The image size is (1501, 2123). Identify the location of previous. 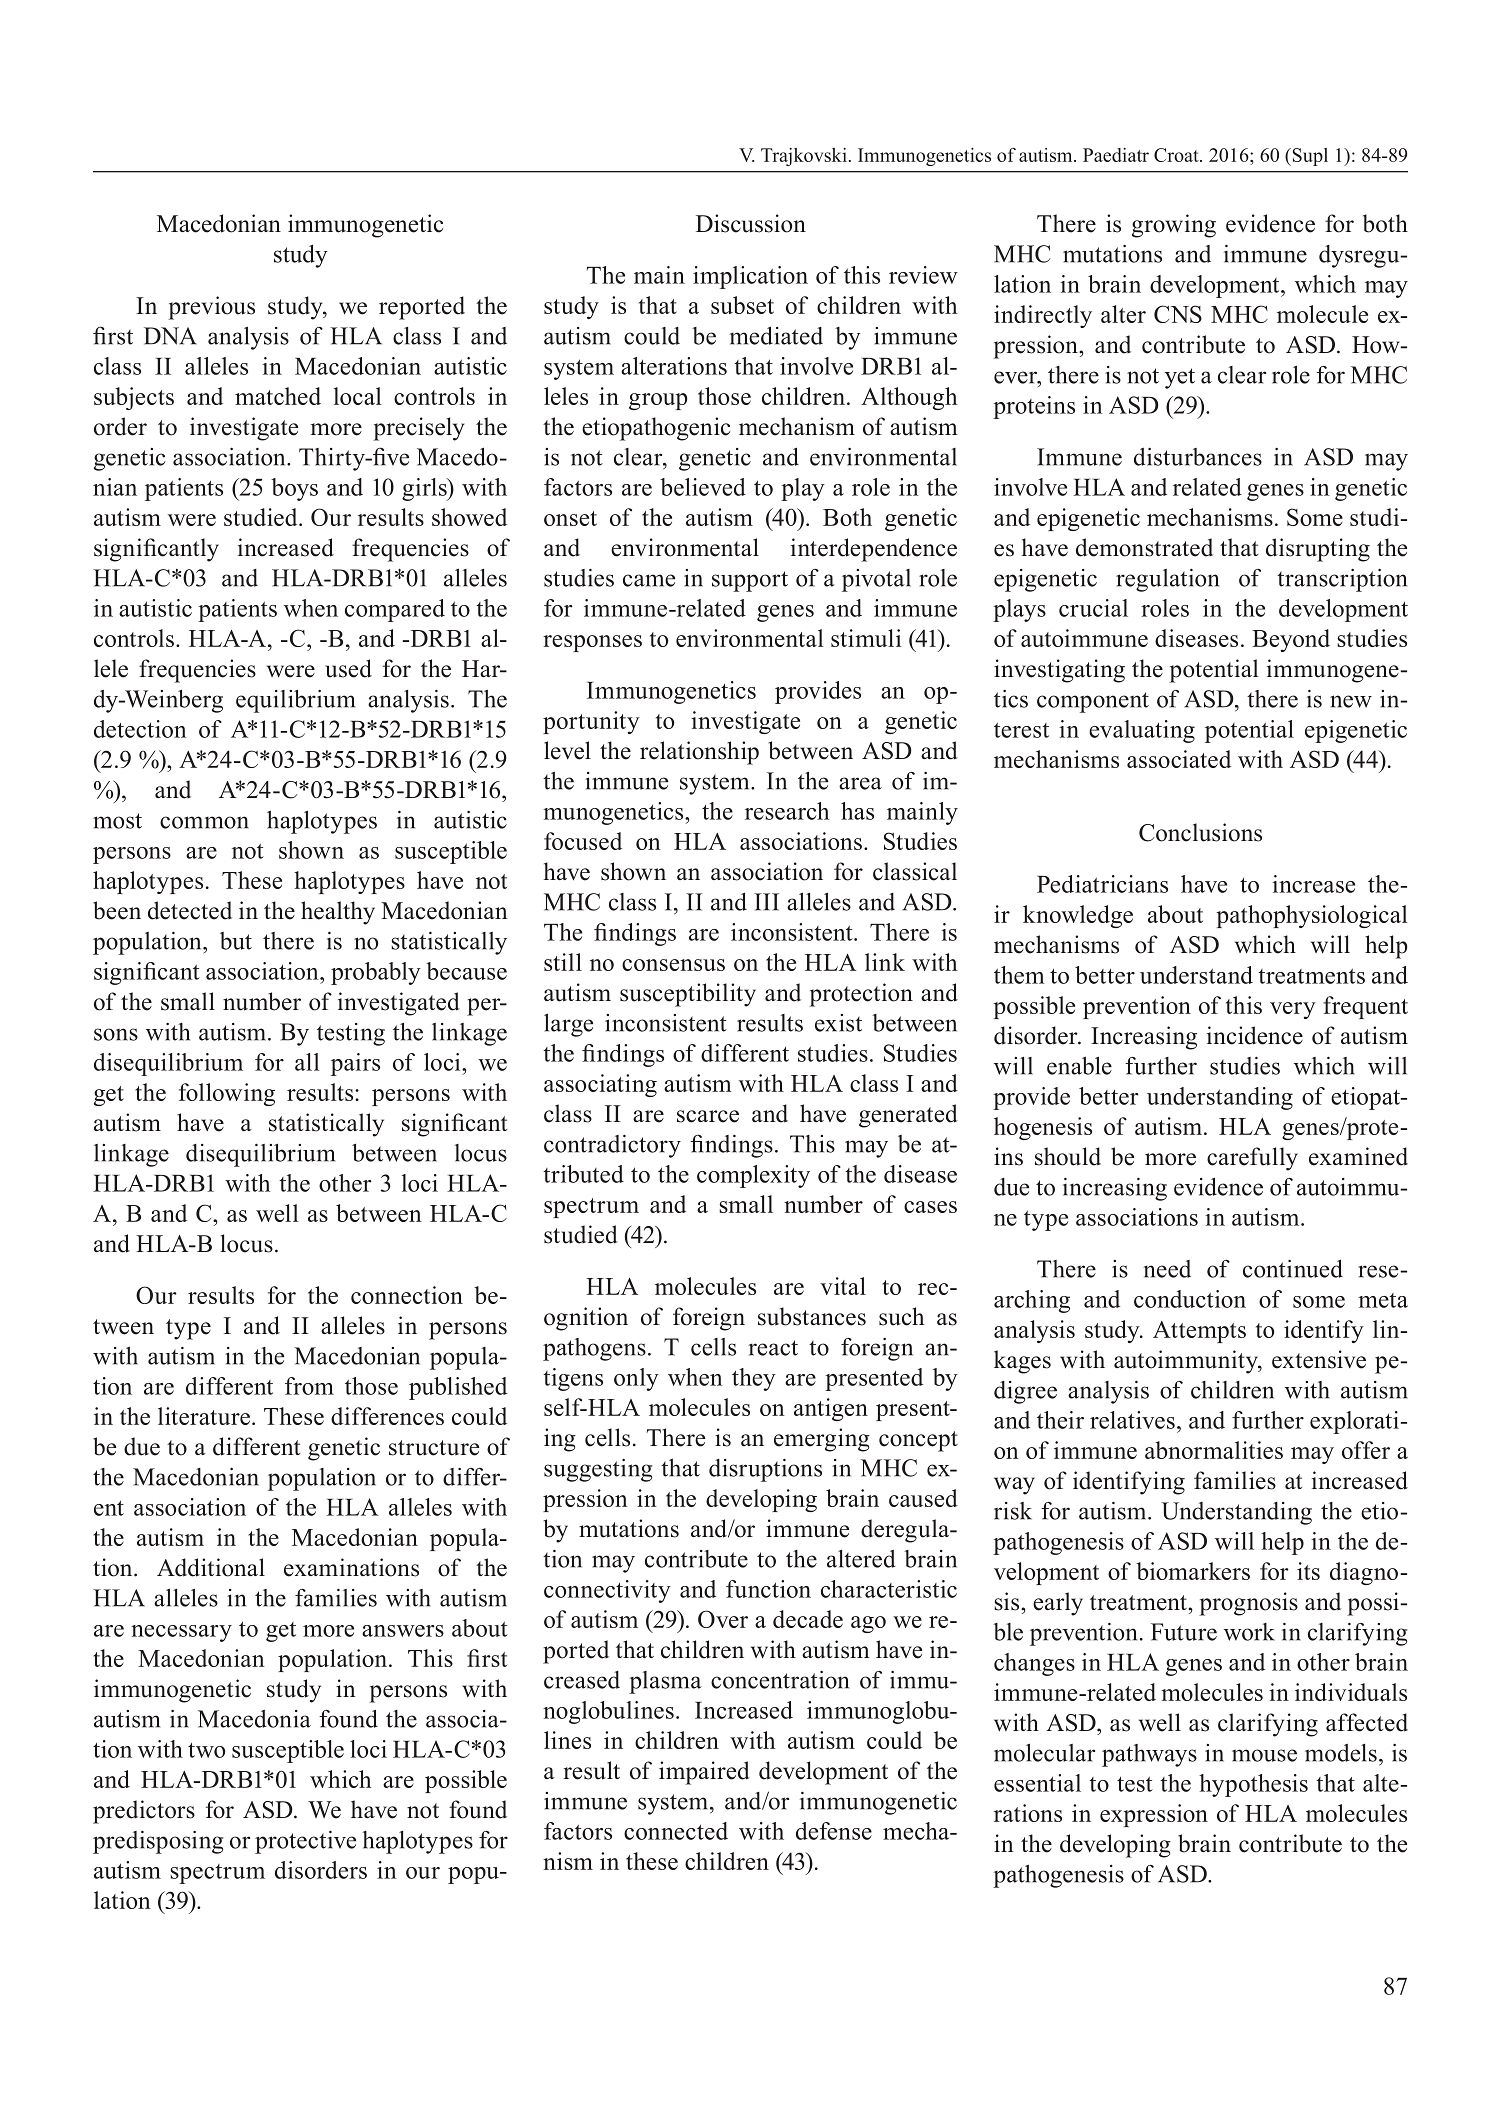
(211, 308).
